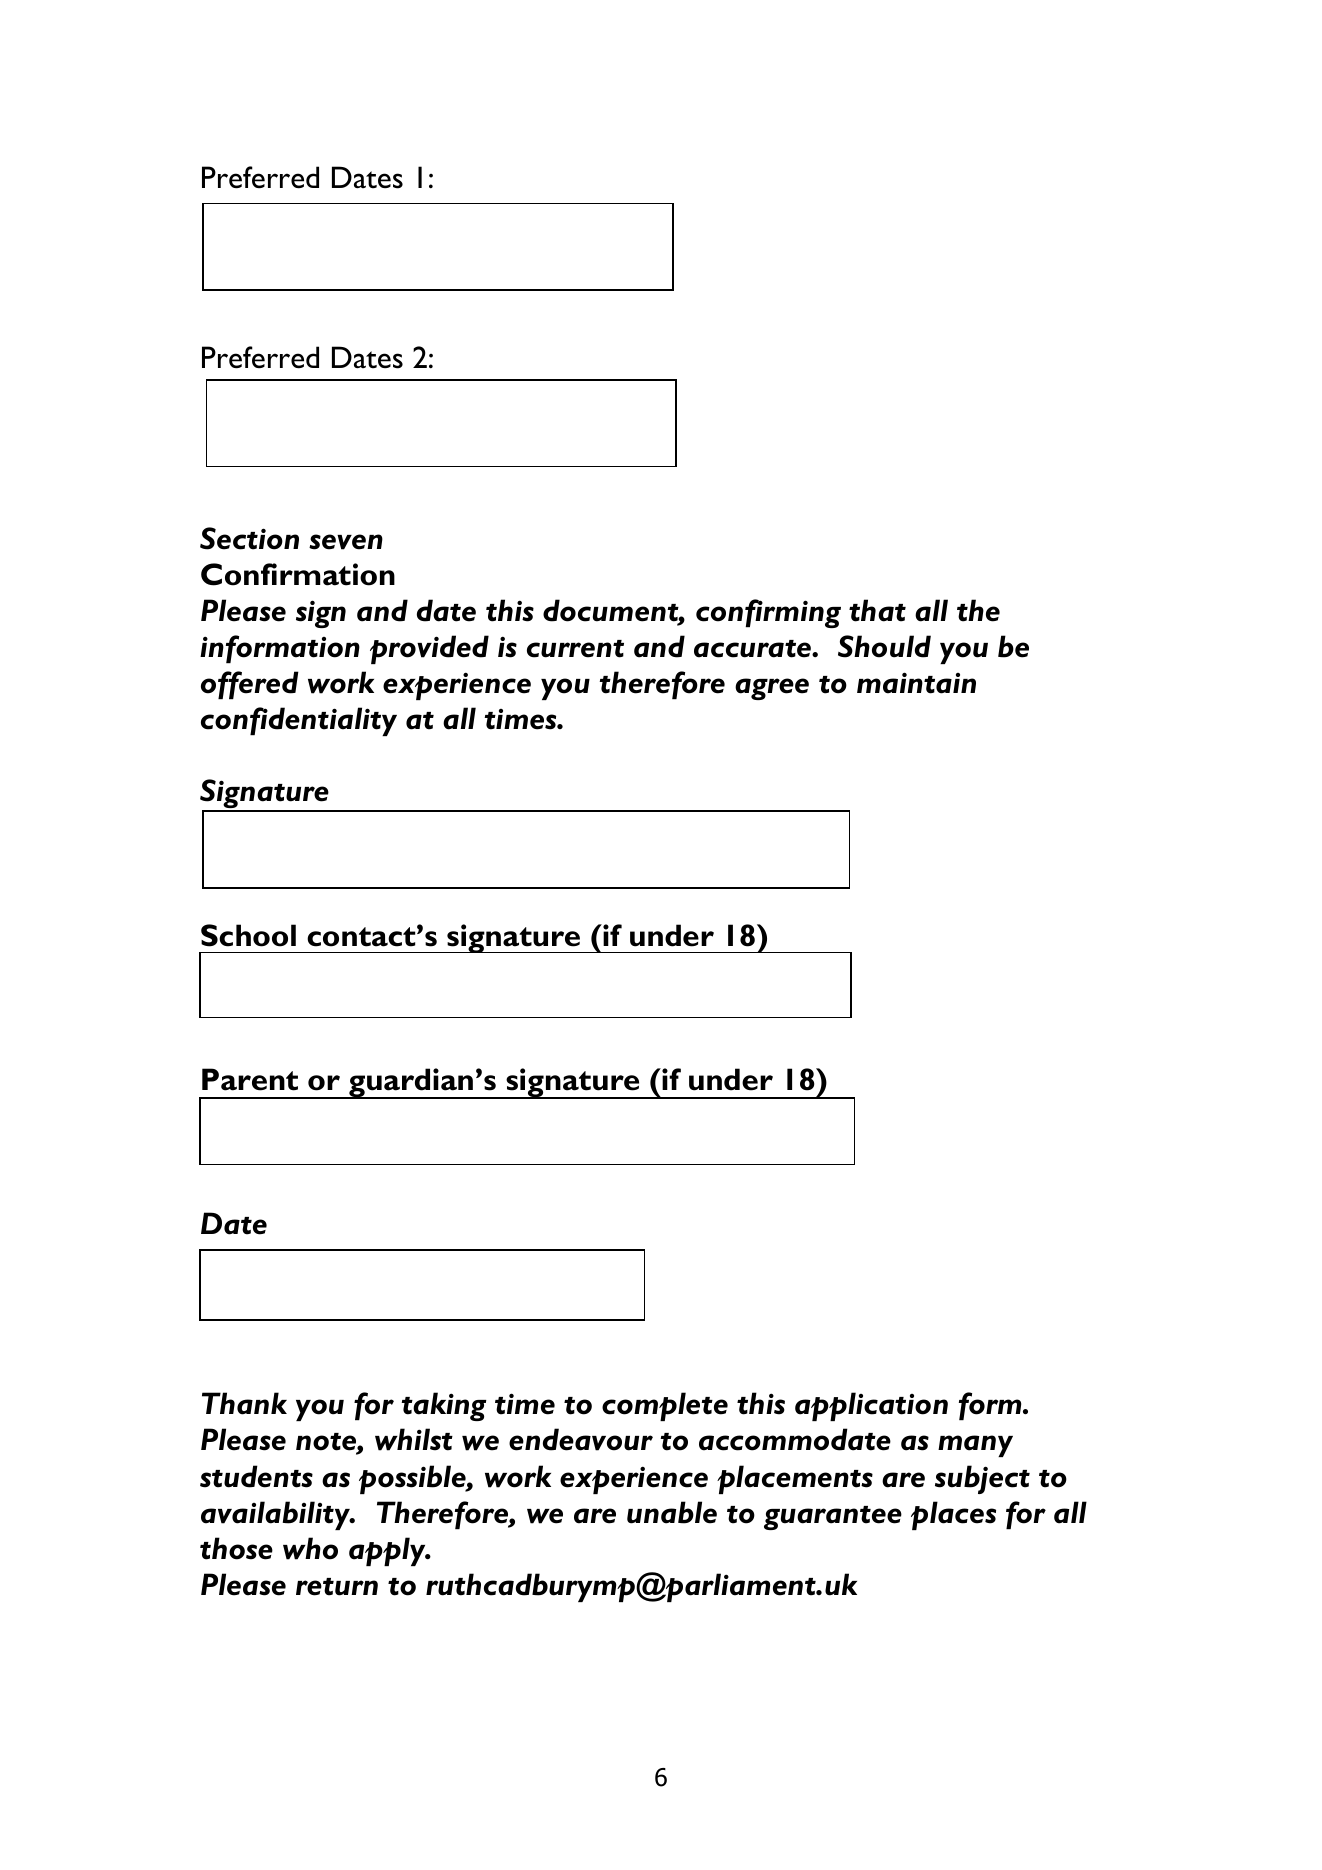 The width and height of the document is (1322, 1870). I want to click on Parent, so click(250, 1079).
